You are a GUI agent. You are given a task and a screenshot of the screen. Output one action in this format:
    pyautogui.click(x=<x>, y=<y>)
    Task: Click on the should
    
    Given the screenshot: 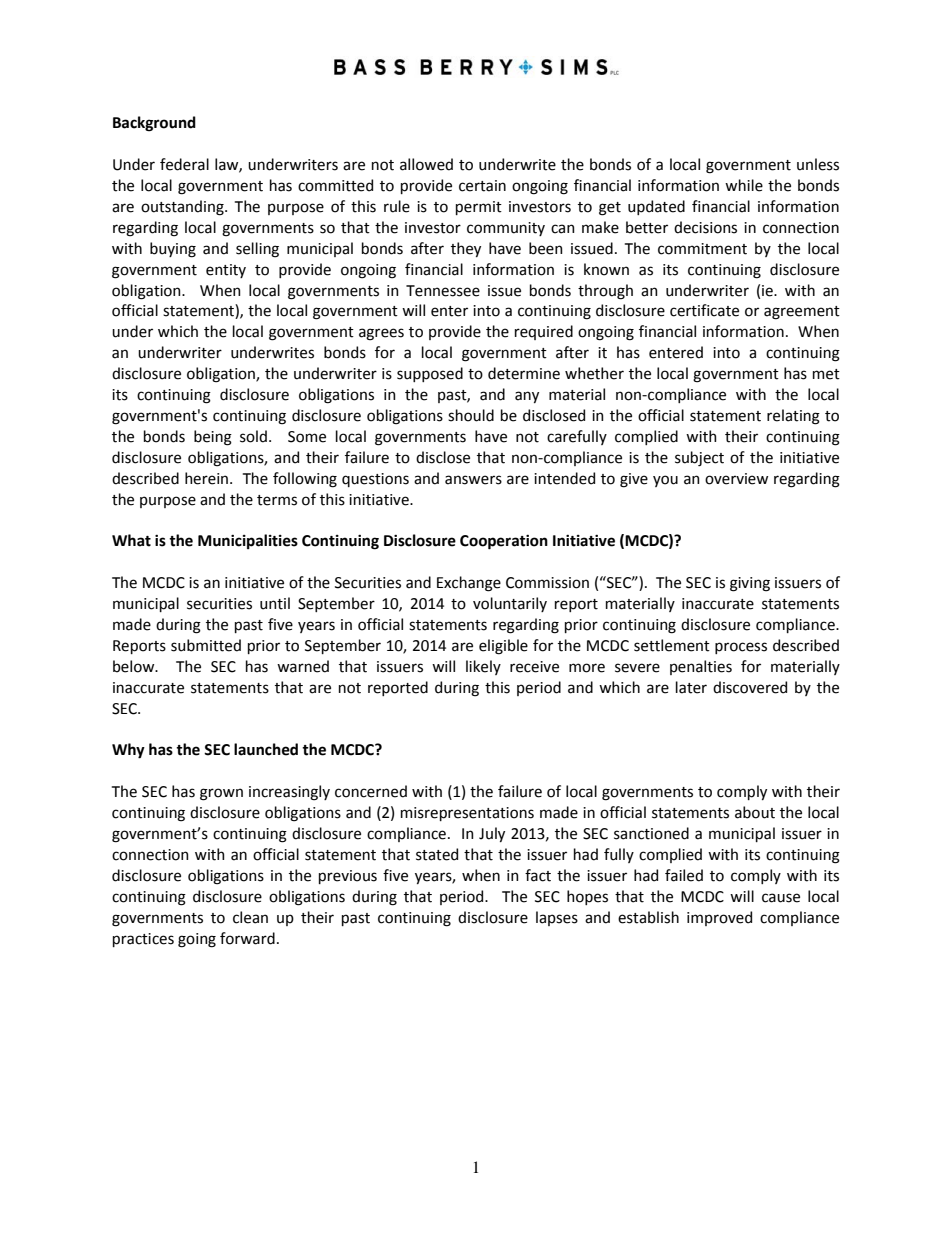 What is the action you would take?
    pyautogui.click(x=471, y=415)
